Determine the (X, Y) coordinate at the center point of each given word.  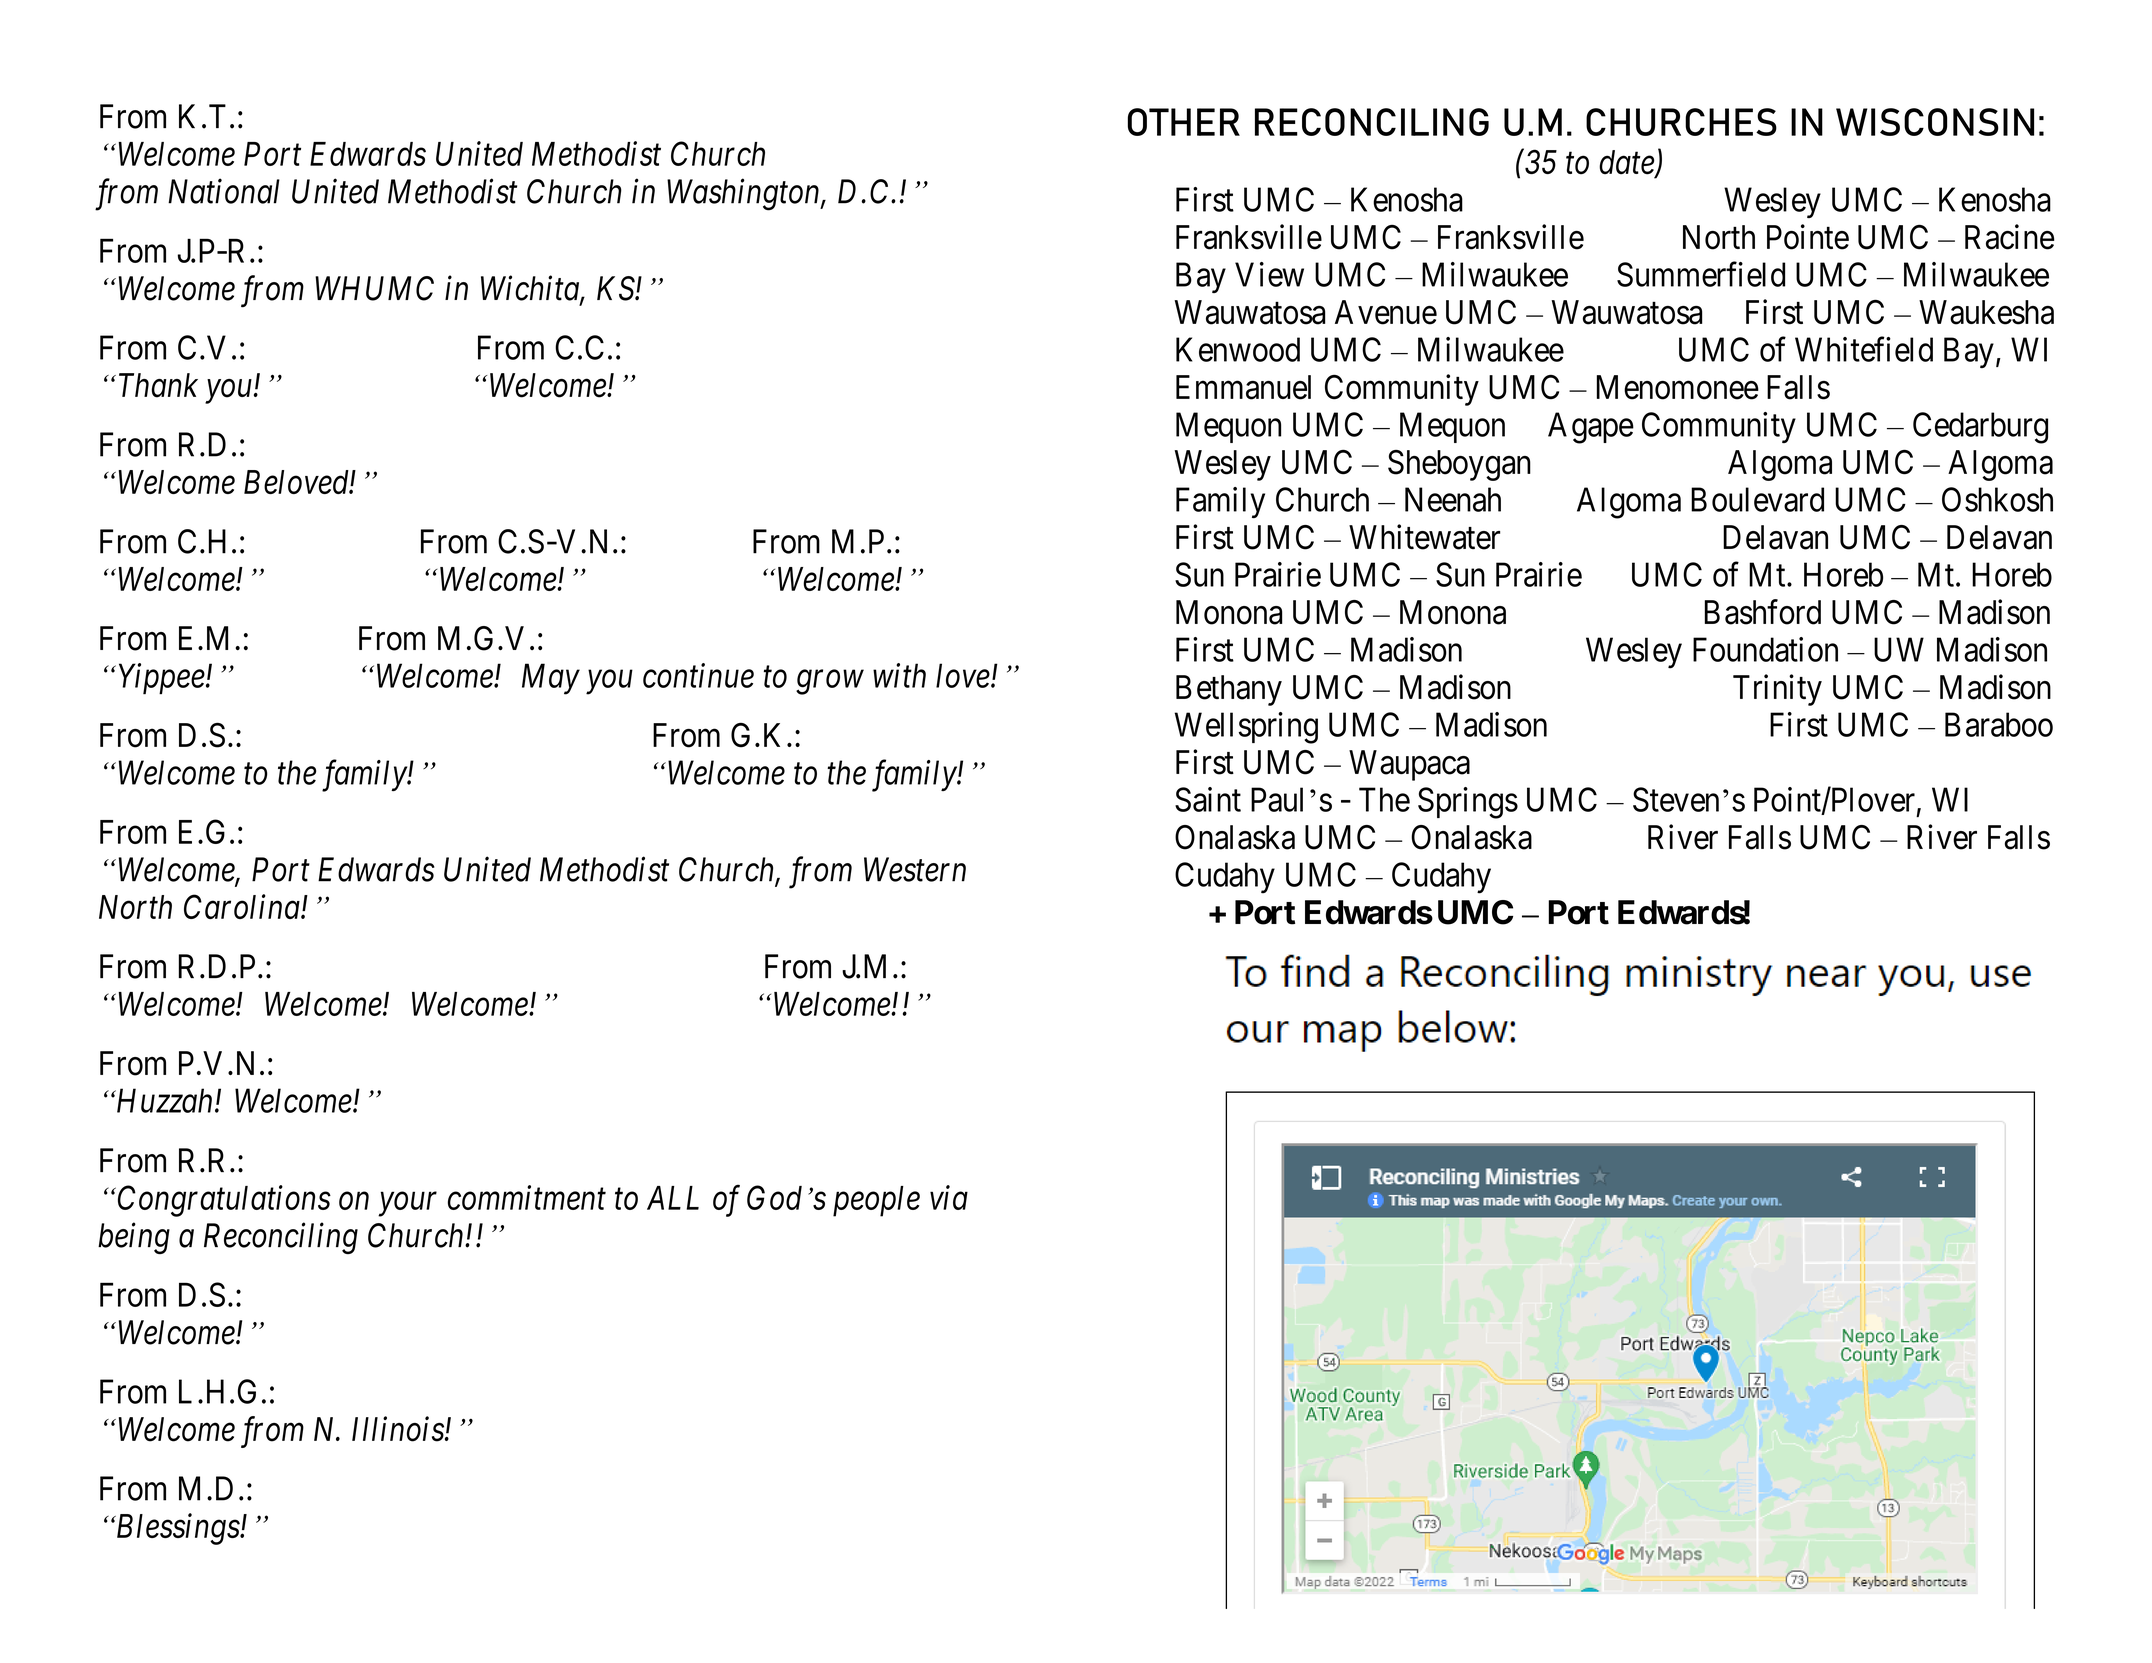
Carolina (243, 906)
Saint (1208, 799)
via (949, 1198)
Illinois (398, 1429)
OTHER (1184, 122)
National (224, 191)
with (899, 675)
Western (915, 869)
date (1627, 163)
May (551, 679)
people (876, 1201)
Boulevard (1757, 499)
